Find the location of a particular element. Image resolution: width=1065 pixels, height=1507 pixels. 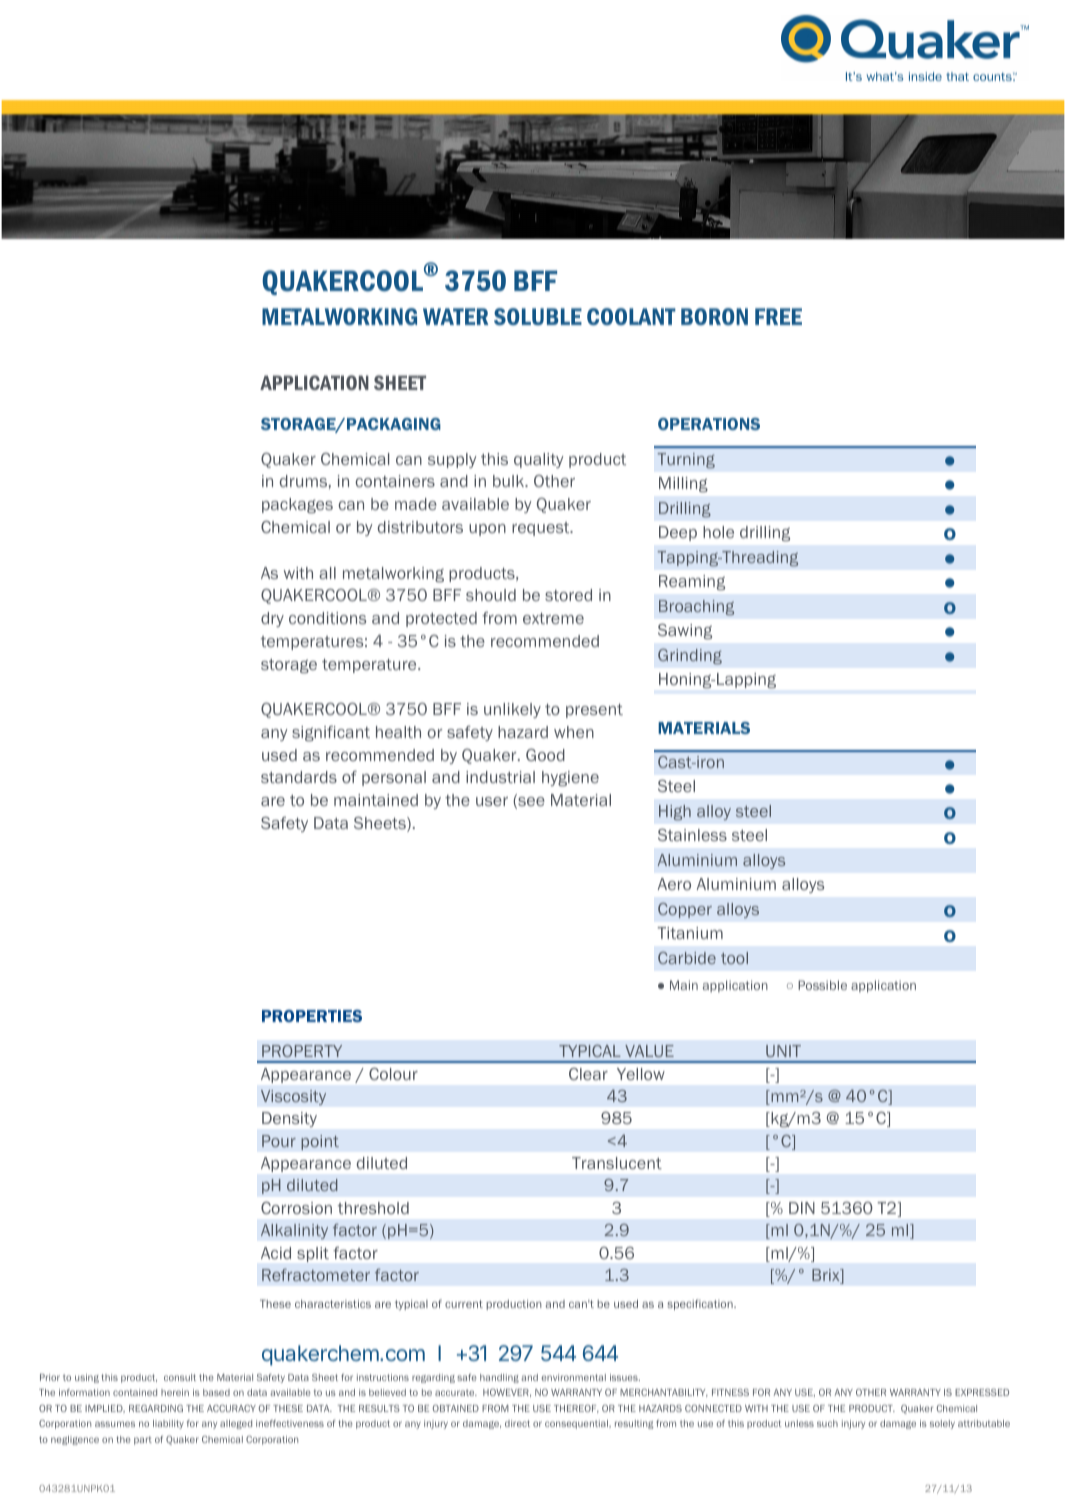

dry is located at coordinates (272, 619).
